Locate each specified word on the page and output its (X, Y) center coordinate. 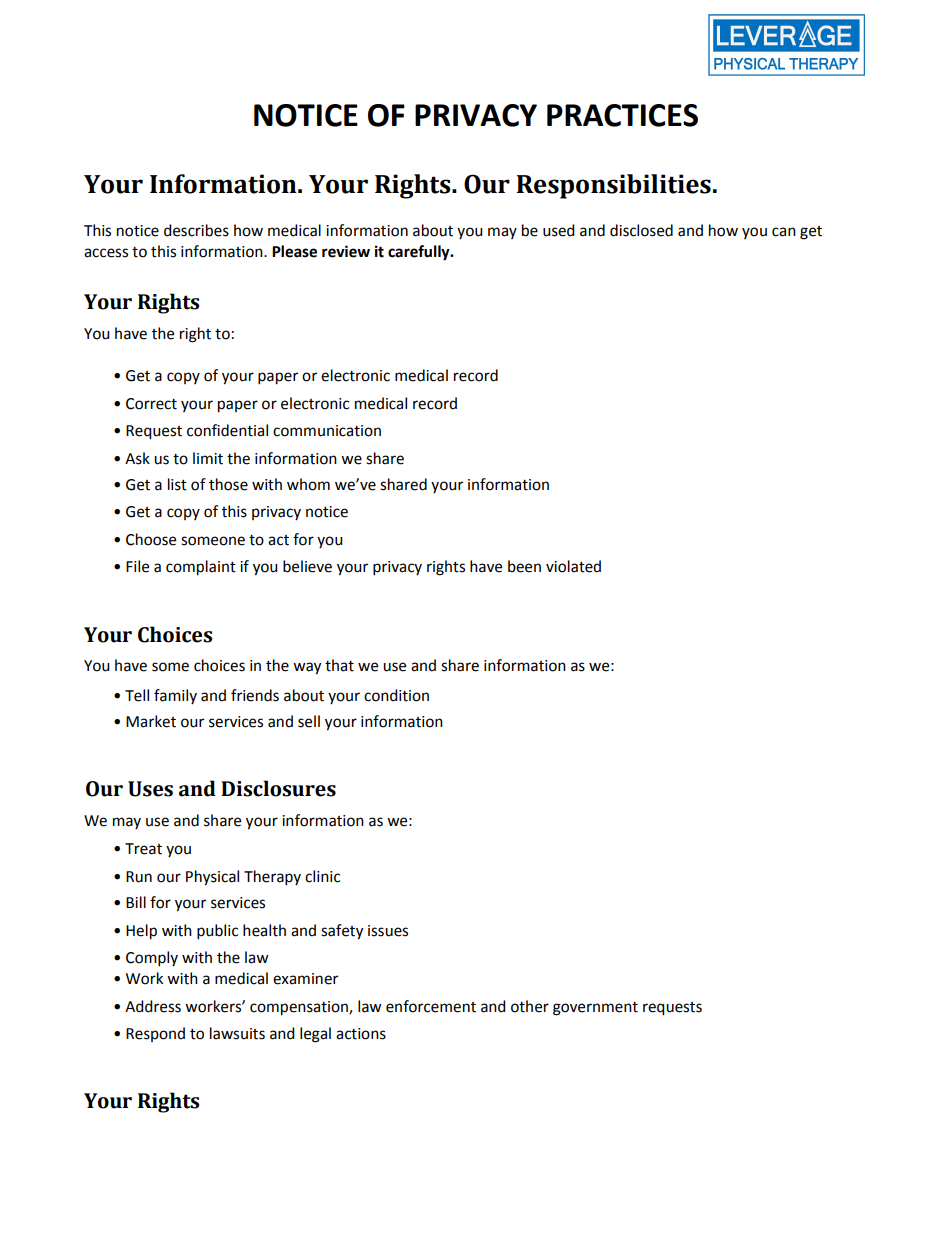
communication (327, 431)
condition (396, 695)
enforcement (431, 1006)
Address (153, 1006)
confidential (227, 430)
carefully (420, 253)
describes (196, 230)
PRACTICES (622, 115)
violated (573, 566)
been (524, 566)
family (175, 696)
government (595, 1009)
